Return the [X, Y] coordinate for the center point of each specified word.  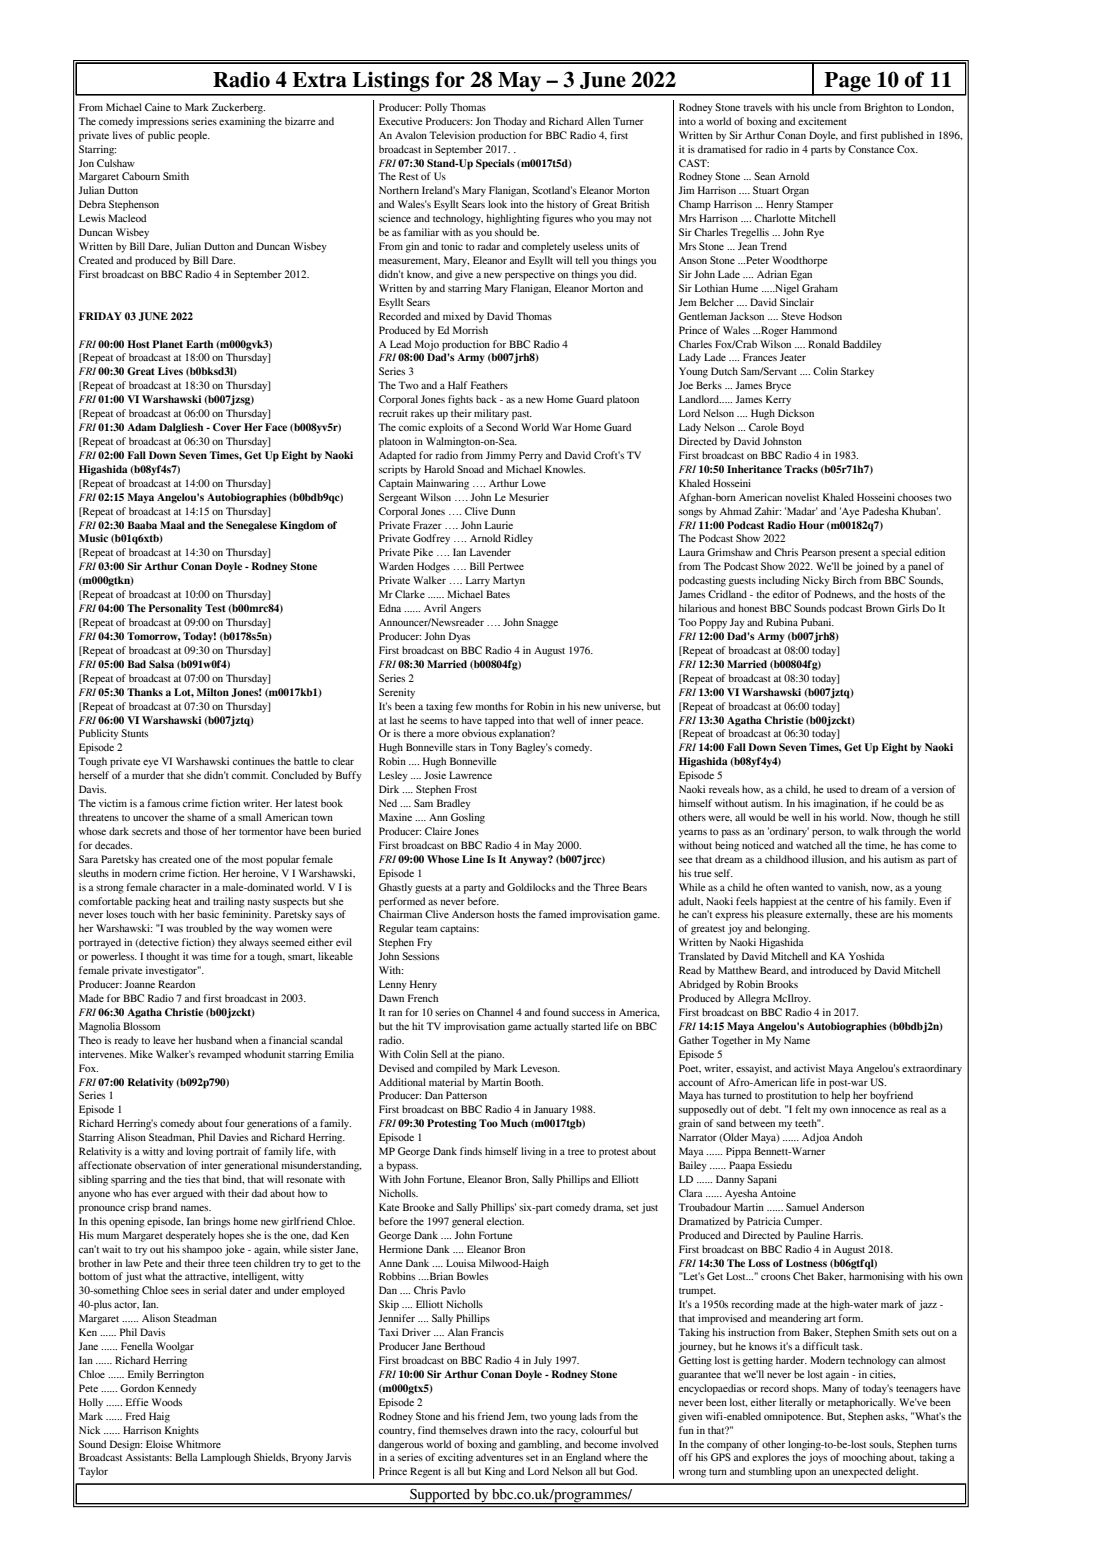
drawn [503, 1430]
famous [163, 803]
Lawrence [470, 775]
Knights [182, 1431]
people [194, 136]
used [836, 789]
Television [452, 135]
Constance [871, 149]
